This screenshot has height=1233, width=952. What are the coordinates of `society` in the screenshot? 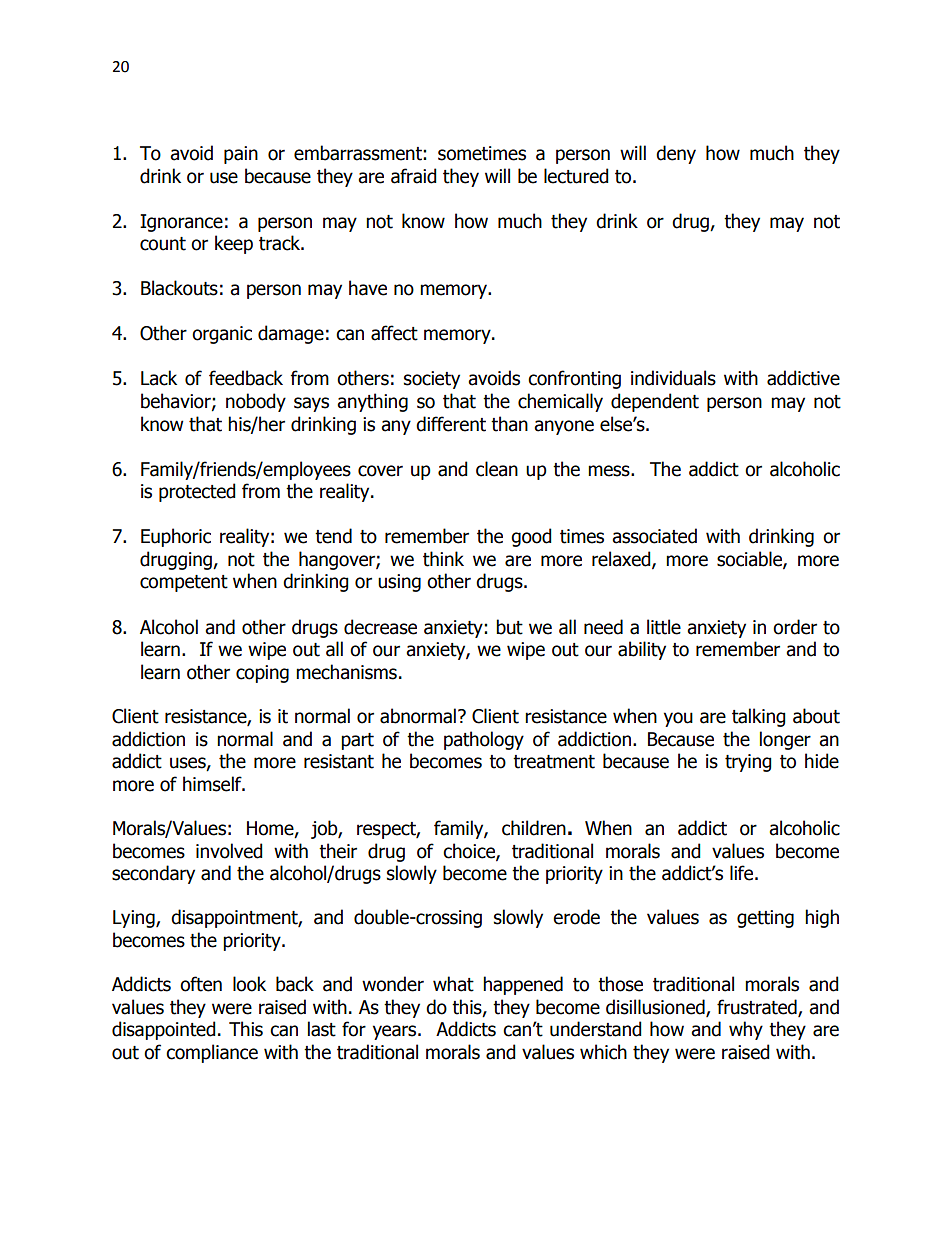 It's located at (432, 380).
